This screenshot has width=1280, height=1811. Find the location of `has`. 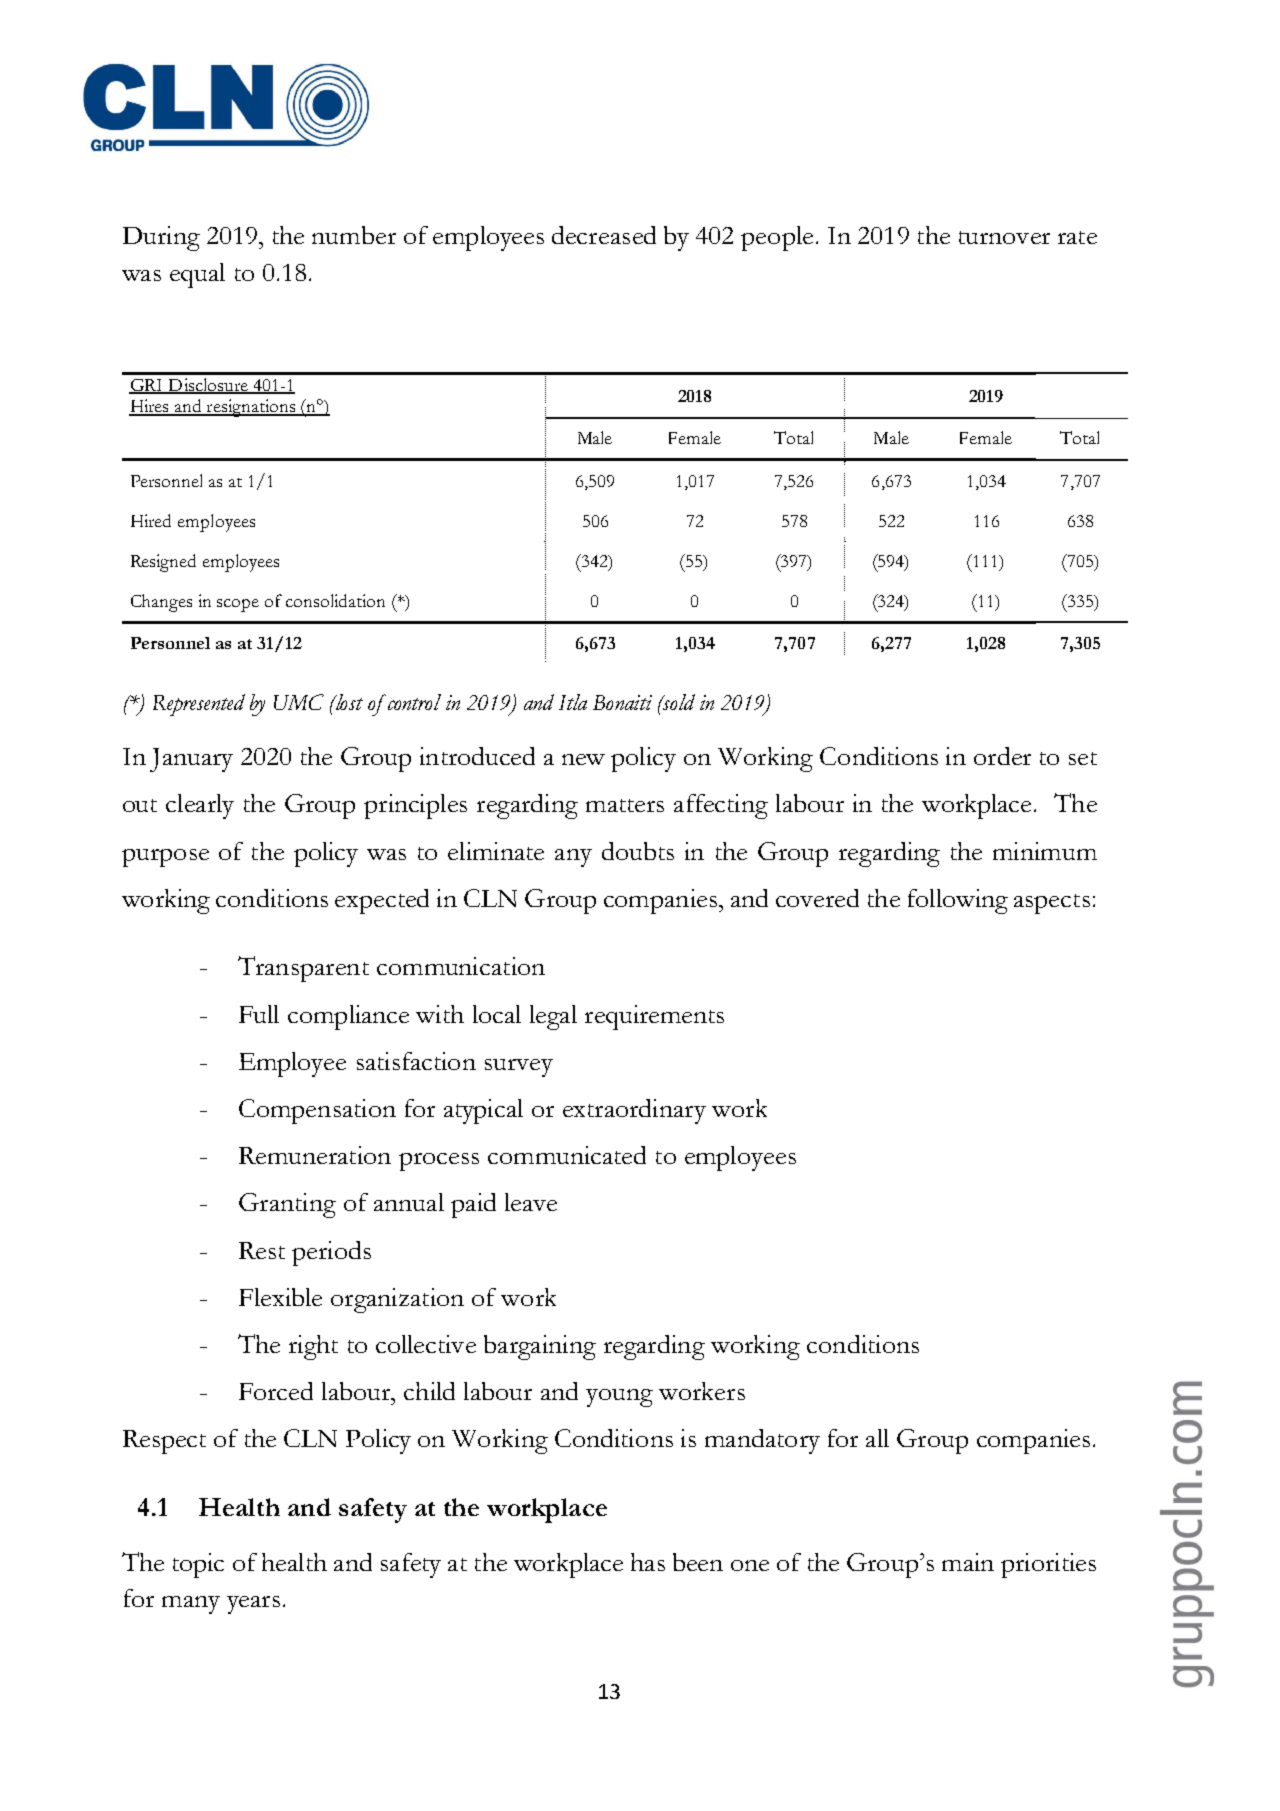

has is located at coordinates (648, 1562).
